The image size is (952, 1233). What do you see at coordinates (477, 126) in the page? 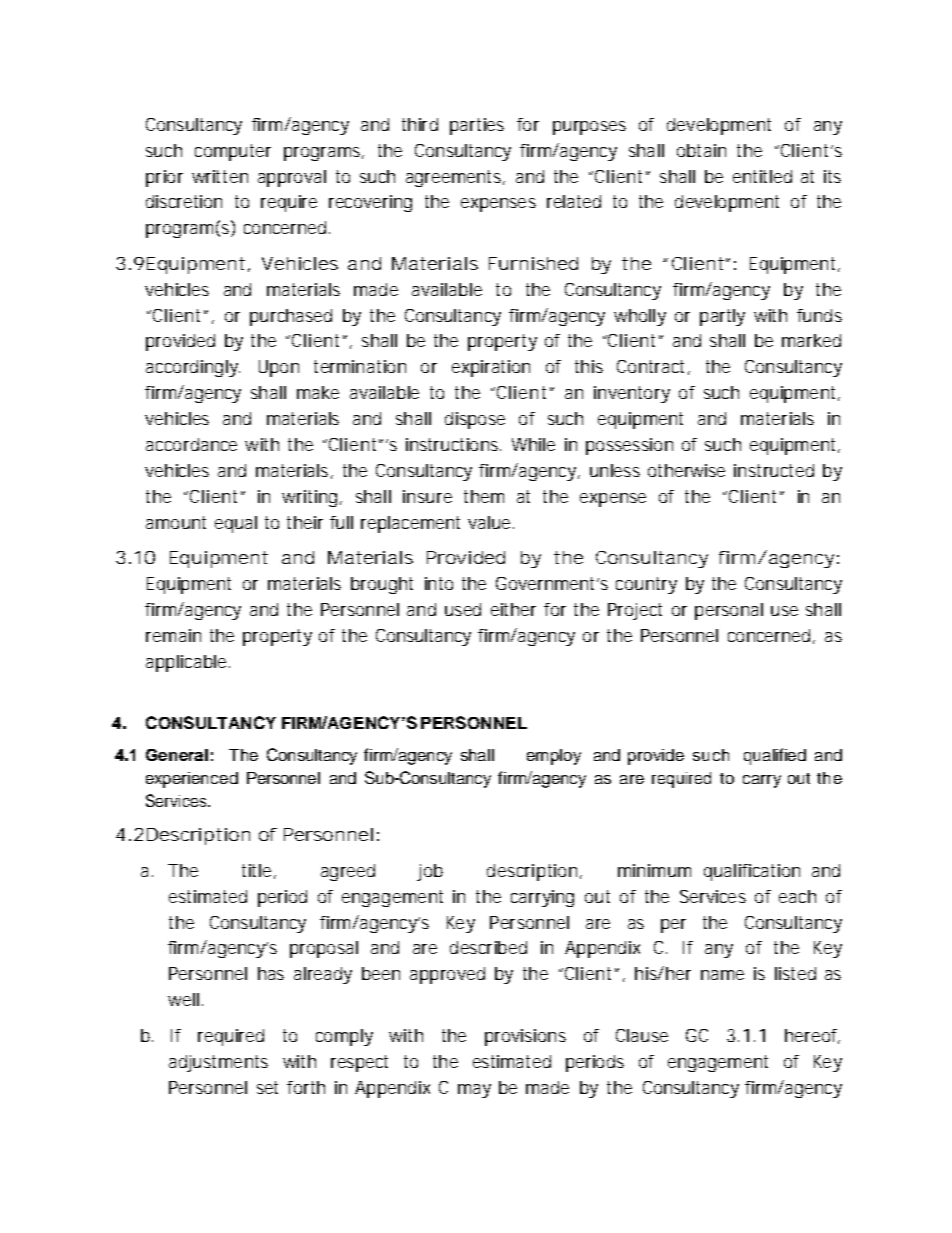
I see `parties` at bounding box center [477, 126].
